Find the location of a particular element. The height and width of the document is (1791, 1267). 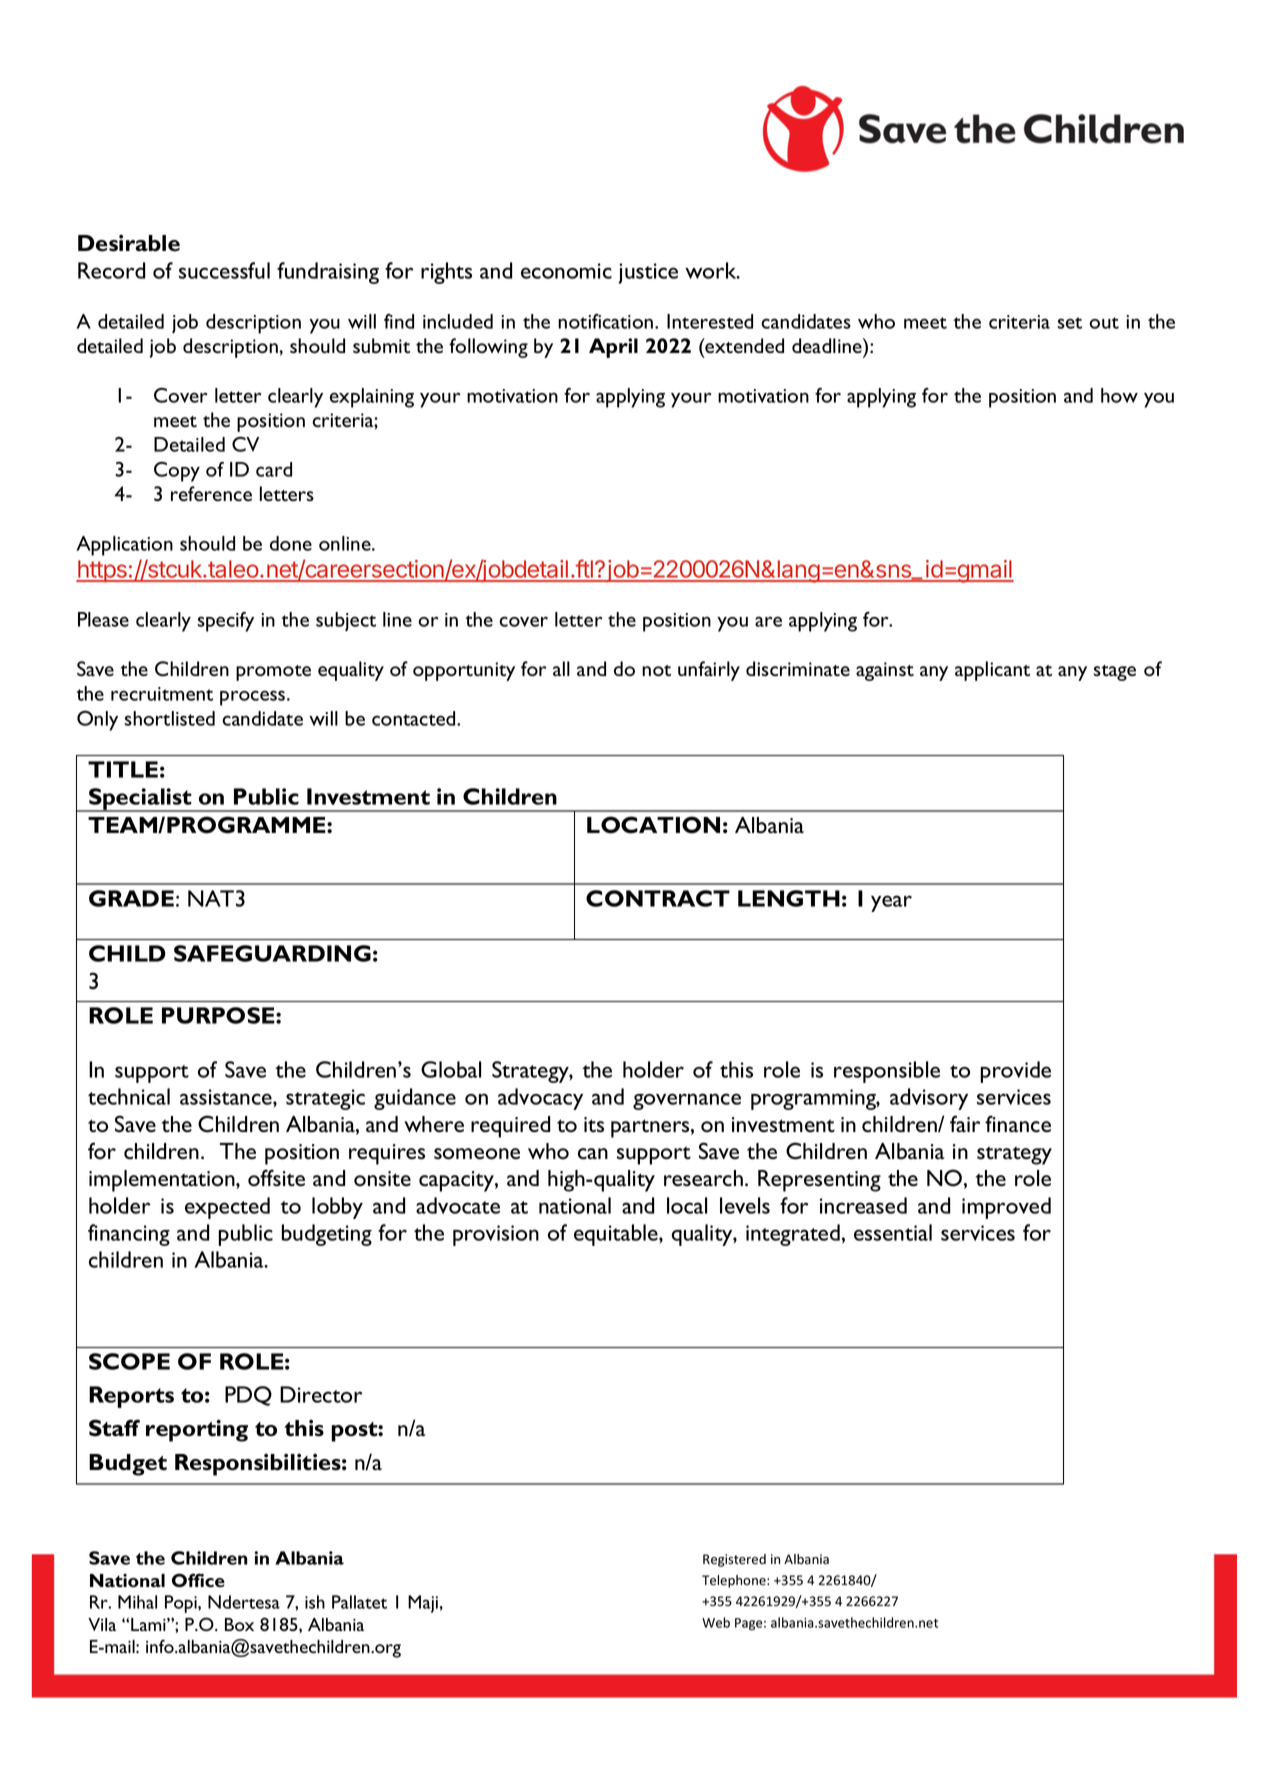

set is located at coordinates (1069, 323).
